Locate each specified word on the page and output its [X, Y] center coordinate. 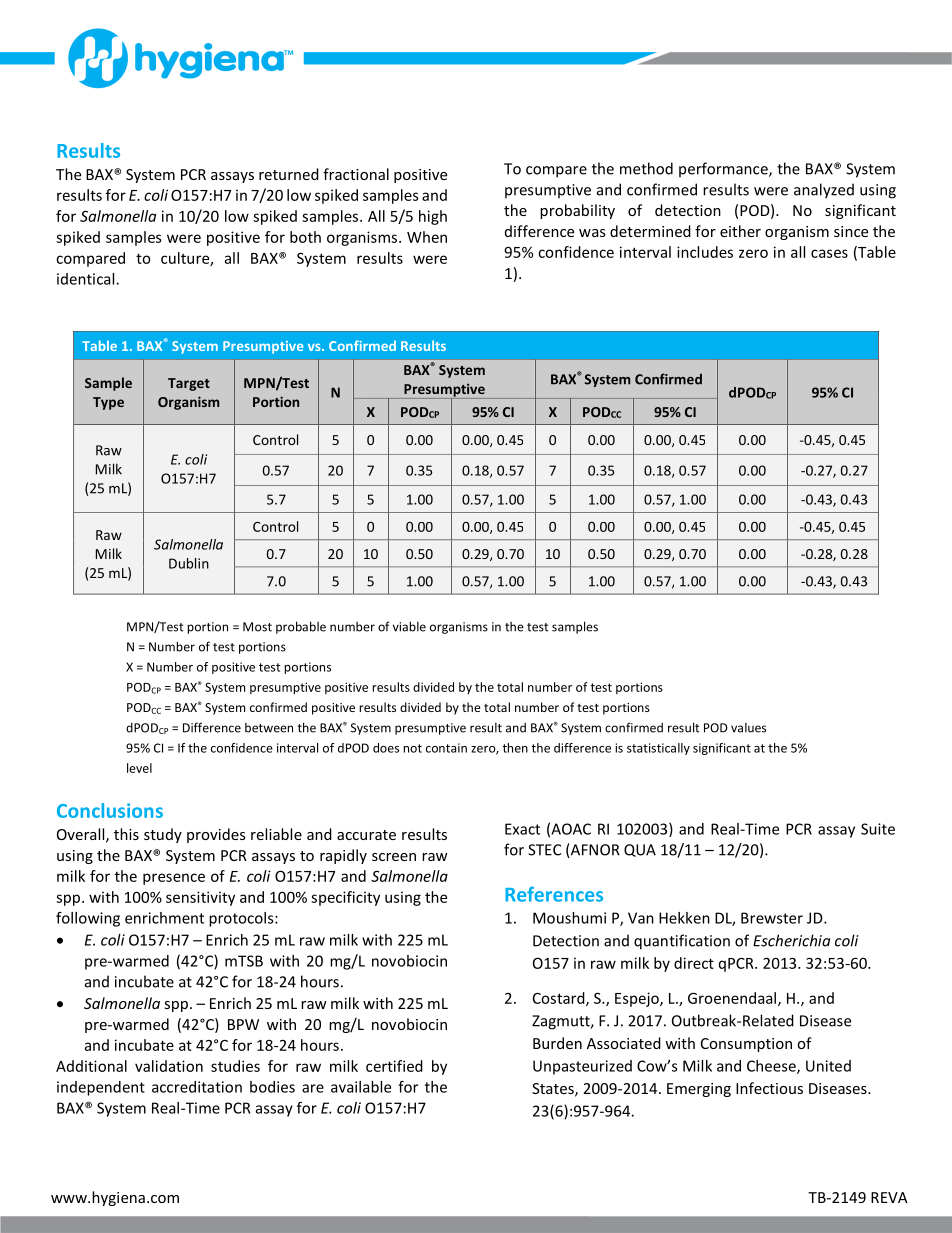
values [748, 728]
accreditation [197, 1087]
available [361, 1087]
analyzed [824, 191]
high [433, 217]
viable [409, 626]
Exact [522, 829]
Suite [878, 829]
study [163, 835]
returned [289, 174]
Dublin [189, 563]
